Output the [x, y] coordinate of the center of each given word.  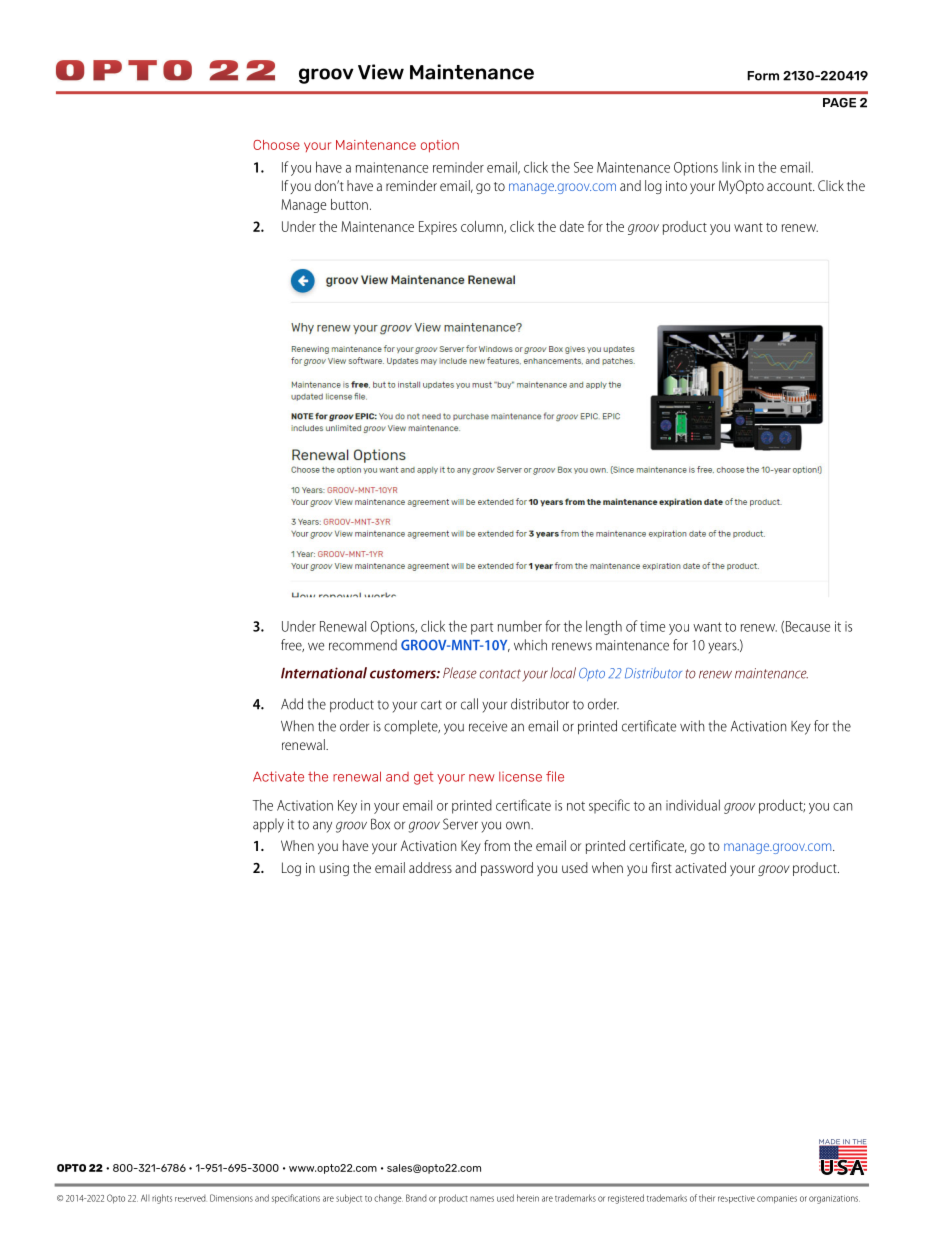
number [520, 626]
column [483, 227]
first [661, 867]
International [324, 673]
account [790, 186]
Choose [276, 145]
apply [268, 825]
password [507, 869]
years [723, 648]
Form [763, 76]
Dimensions [231, 1198]
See [583, 167]
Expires [438, 228]
